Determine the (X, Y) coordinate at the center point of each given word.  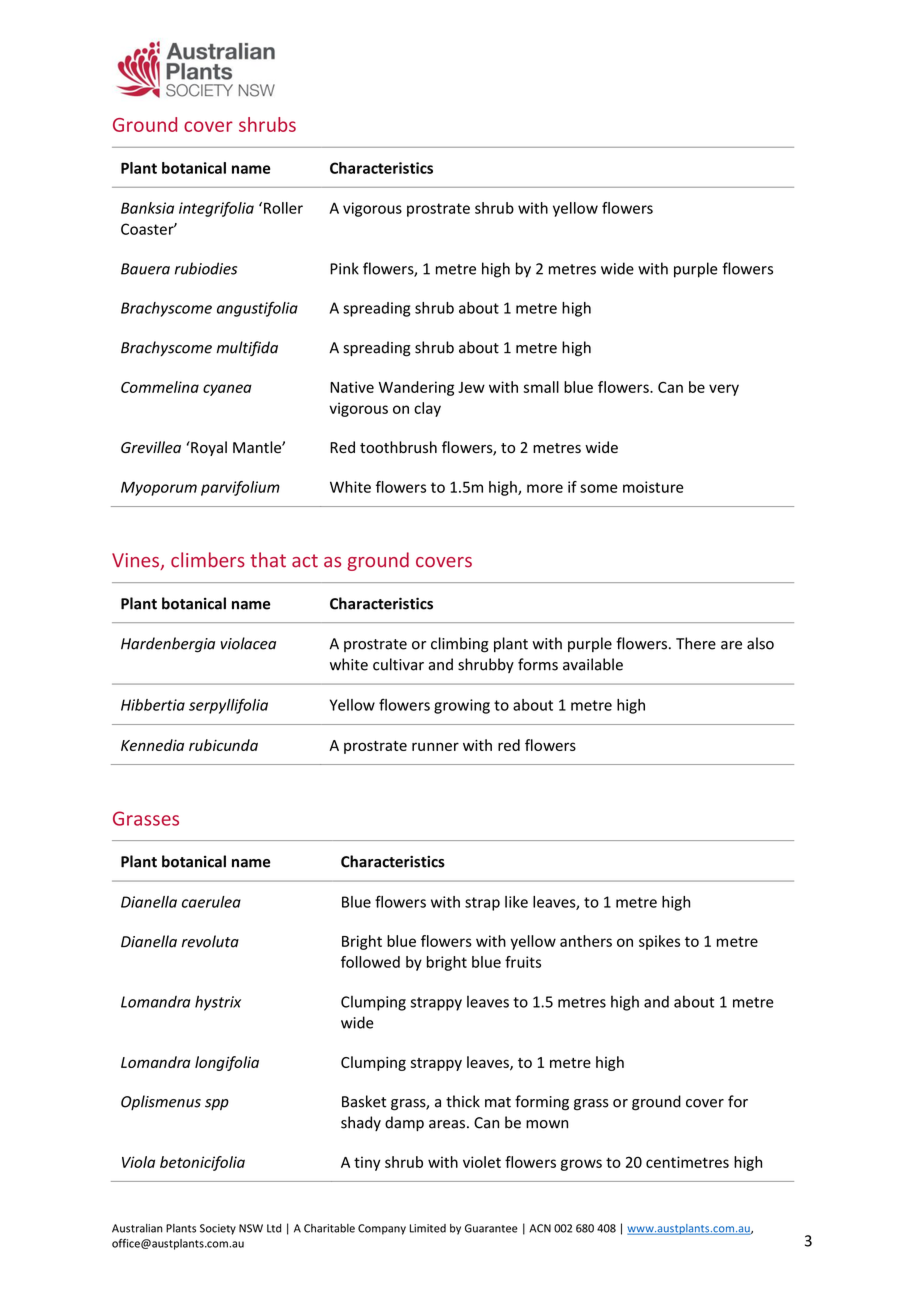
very (724, 390)
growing (462, 706)
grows (581, 1165)
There (696, 643)
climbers (208, 560)
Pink (344, 268)
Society (218, 1229)
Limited (428, 1228)
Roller (283, 208)
